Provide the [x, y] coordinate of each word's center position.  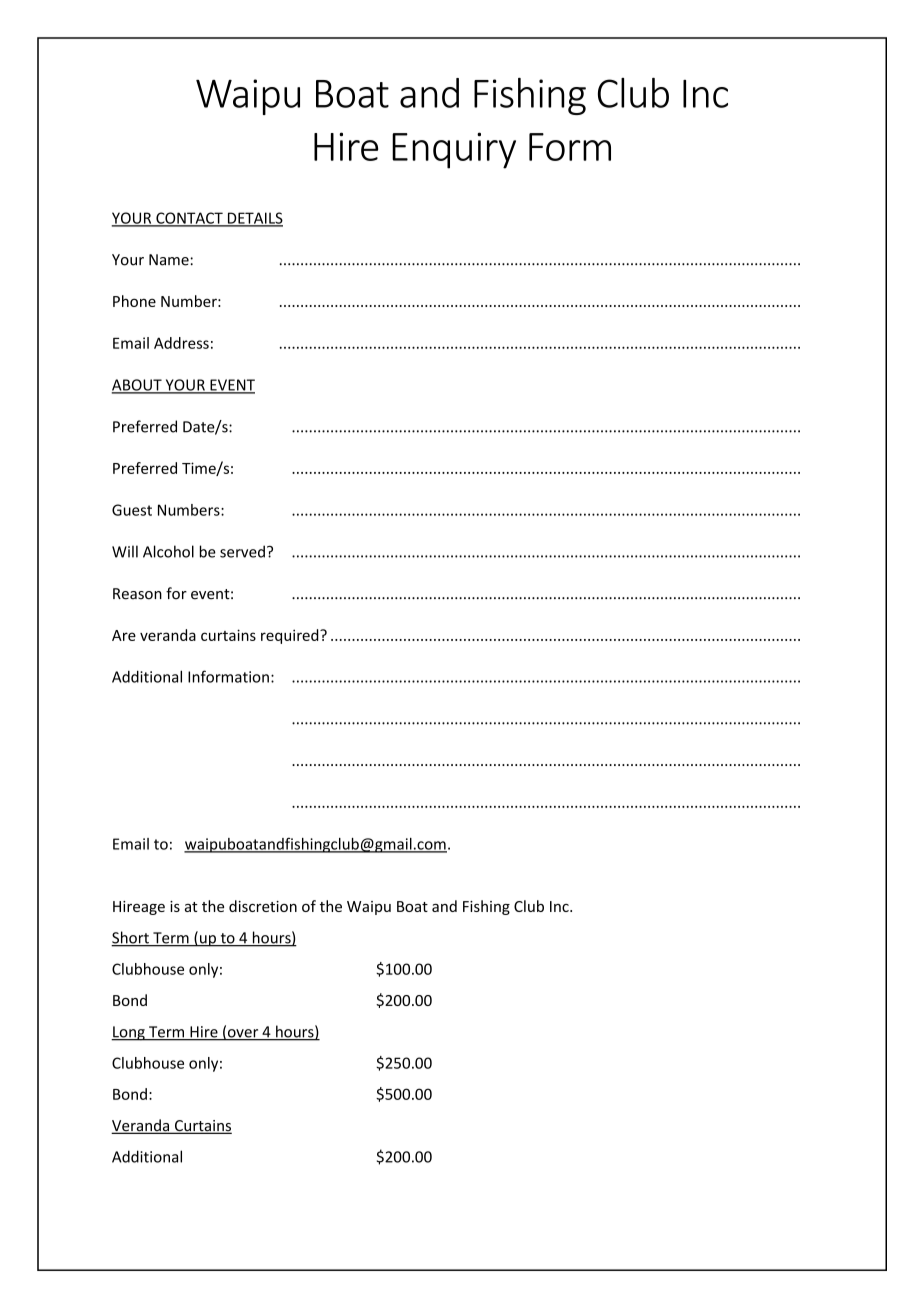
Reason [137, 594]
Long [129, 1033]
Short [131, 938]
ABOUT [138, 386]
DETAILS [254, 219]
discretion [263, 906]
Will [125, 551]
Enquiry [454, 150]
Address [181, 343]
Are [124, 635]
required [291, 636]
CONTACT [189, 219]
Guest [132, 510]
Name [170, 260]
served [242, 551]
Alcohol [168, 551]
